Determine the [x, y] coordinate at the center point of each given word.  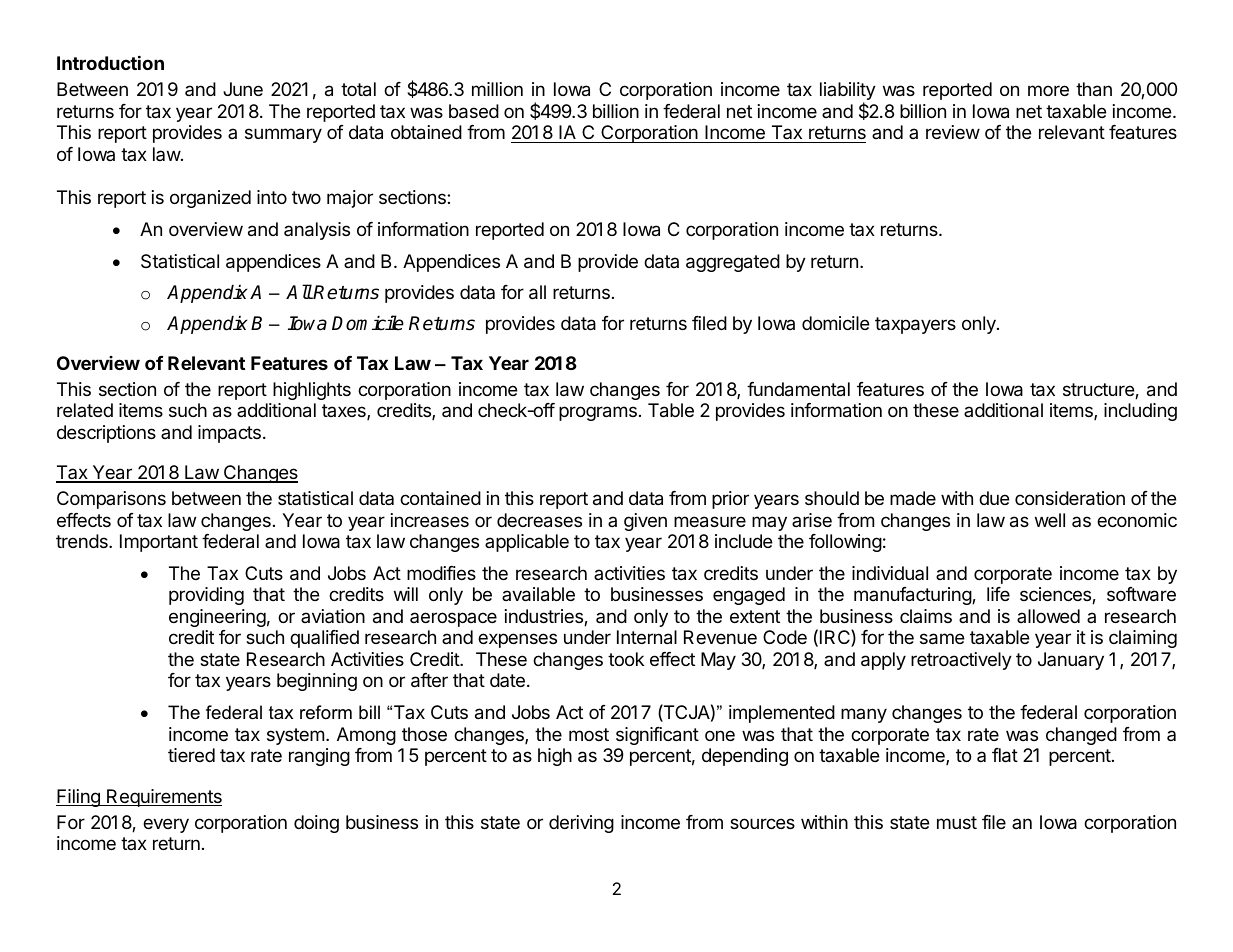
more [1048, 90]
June [243, 89]
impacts [229, 434]
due [994, 498]
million [497, 89]
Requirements [163, 798]
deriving [581, 824]
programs [598, 413]
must [957, 822]
